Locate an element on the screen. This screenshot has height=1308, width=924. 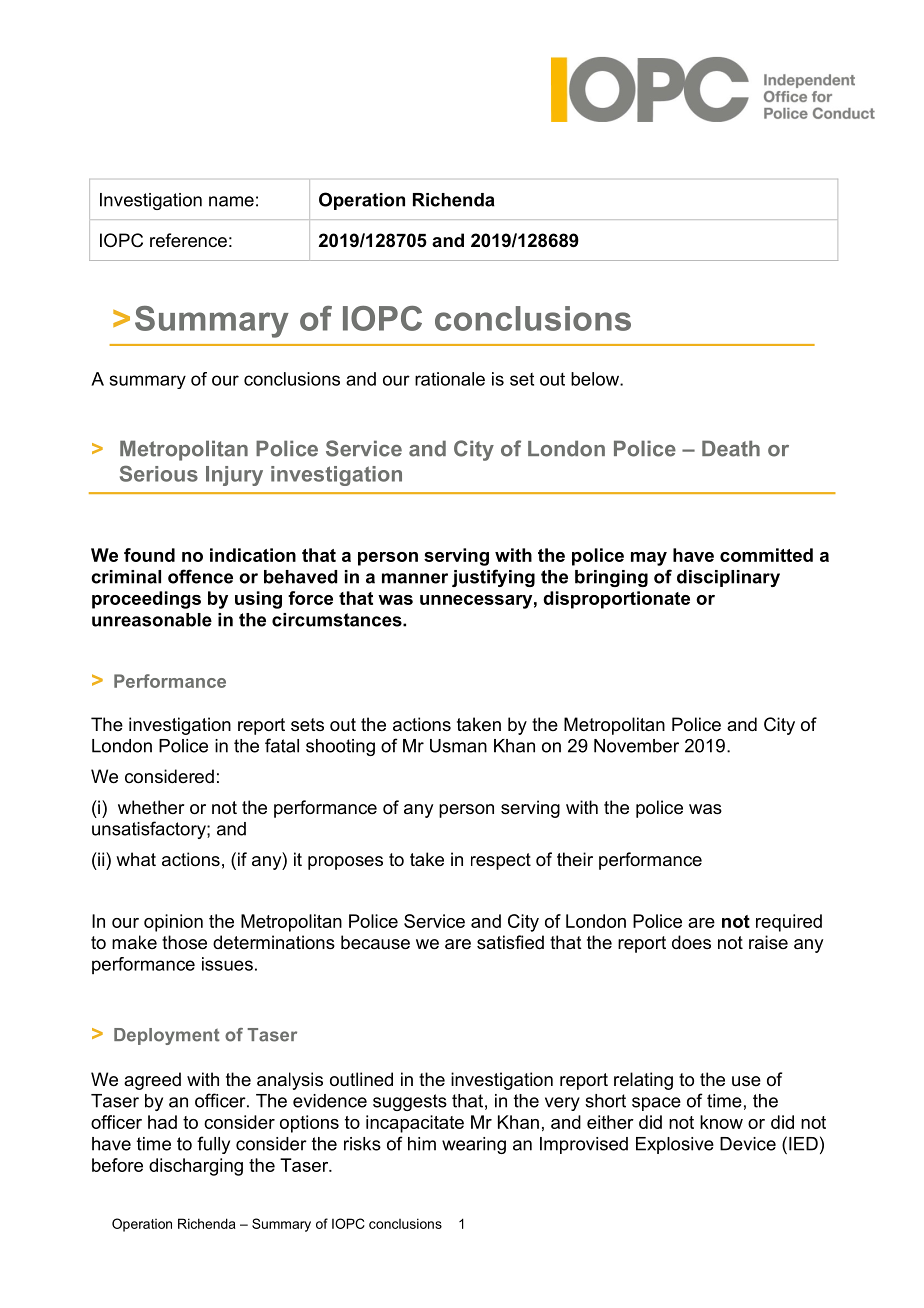
Usman is located at coordinates (458, 746).
